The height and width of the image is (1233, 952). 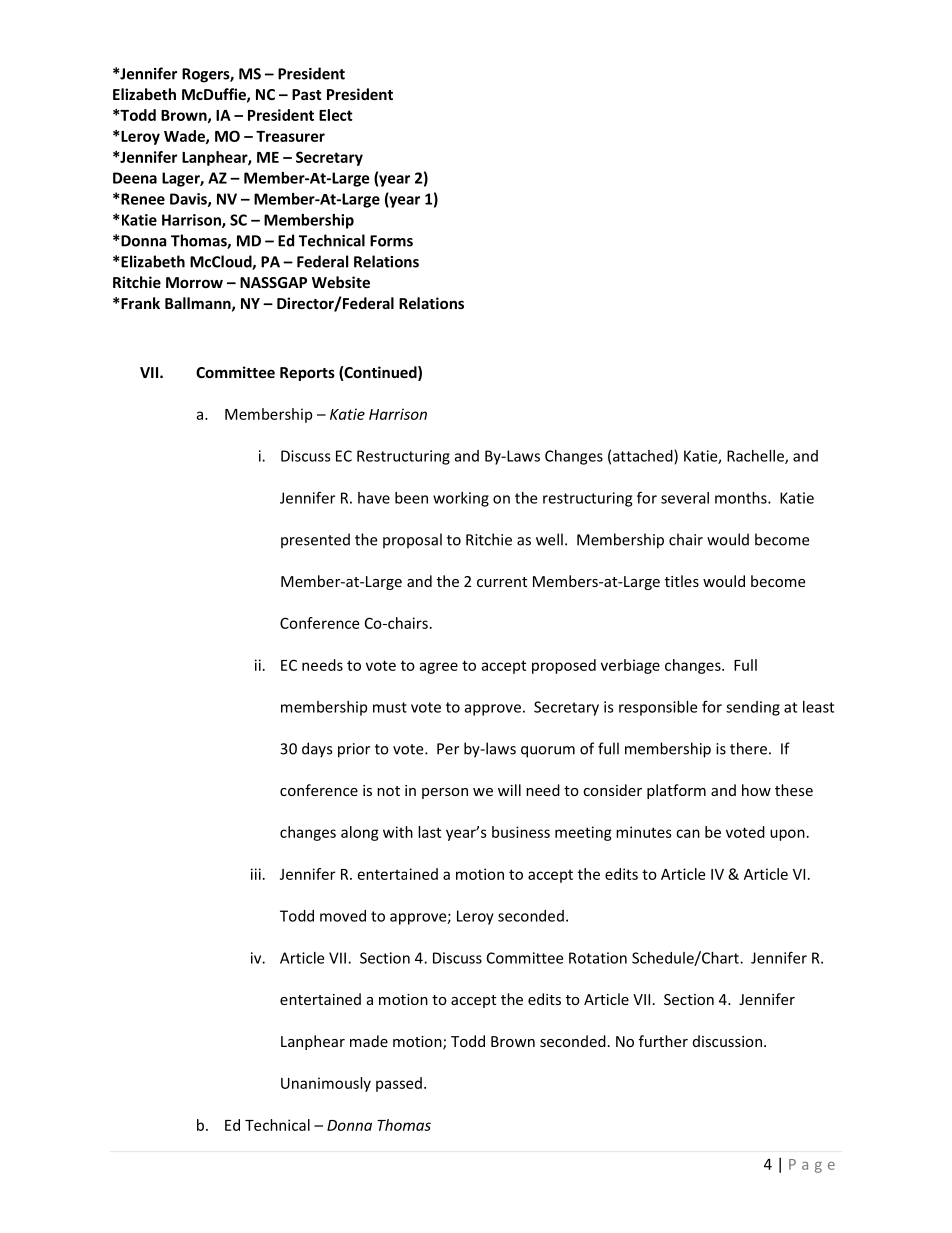 What do you see at coordinates (445, 793) in the image?
I see `person` at bounding box center [445, 793].
